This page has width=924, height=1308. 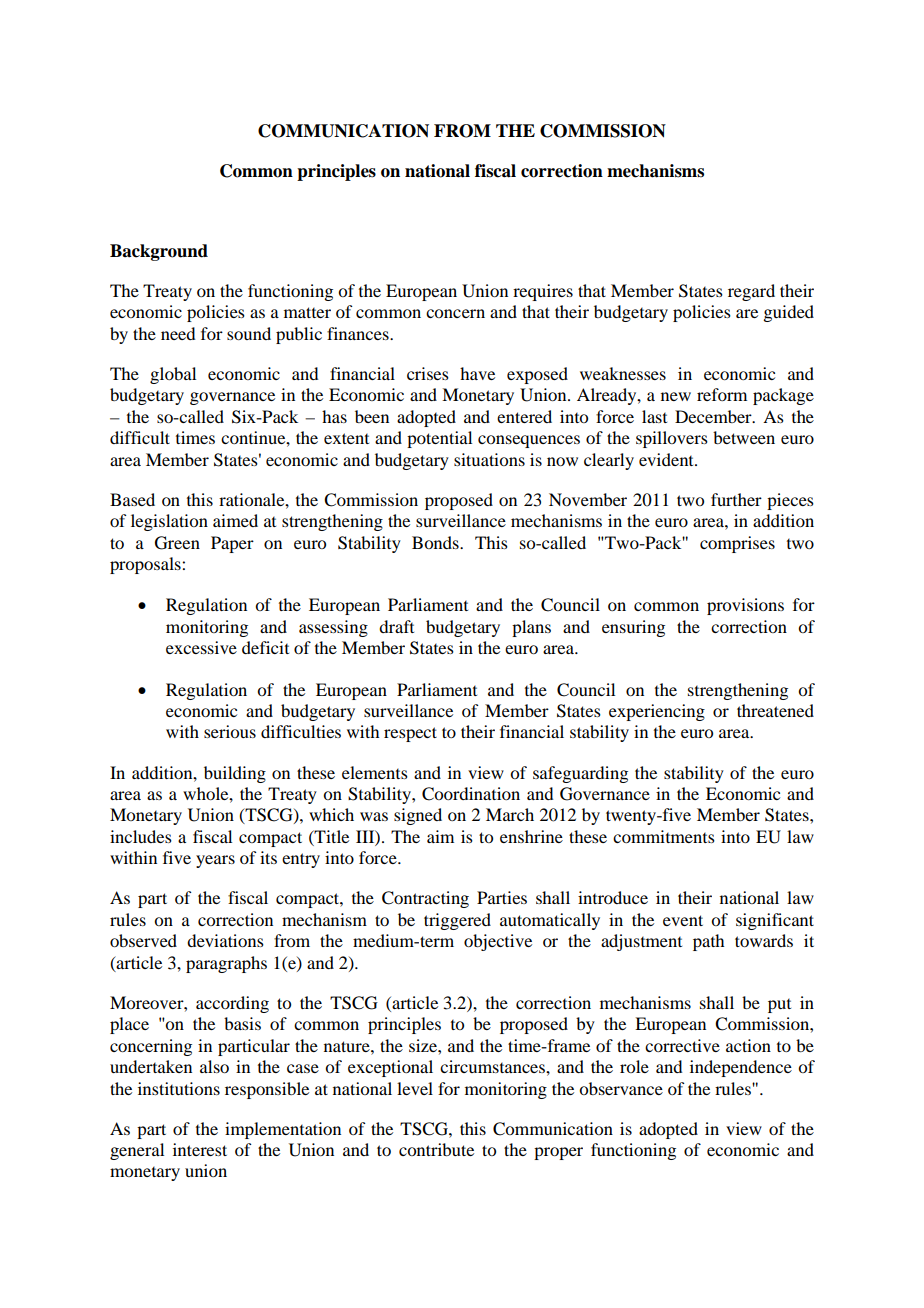 I want to click on Background, so click(x=159, y=252).
